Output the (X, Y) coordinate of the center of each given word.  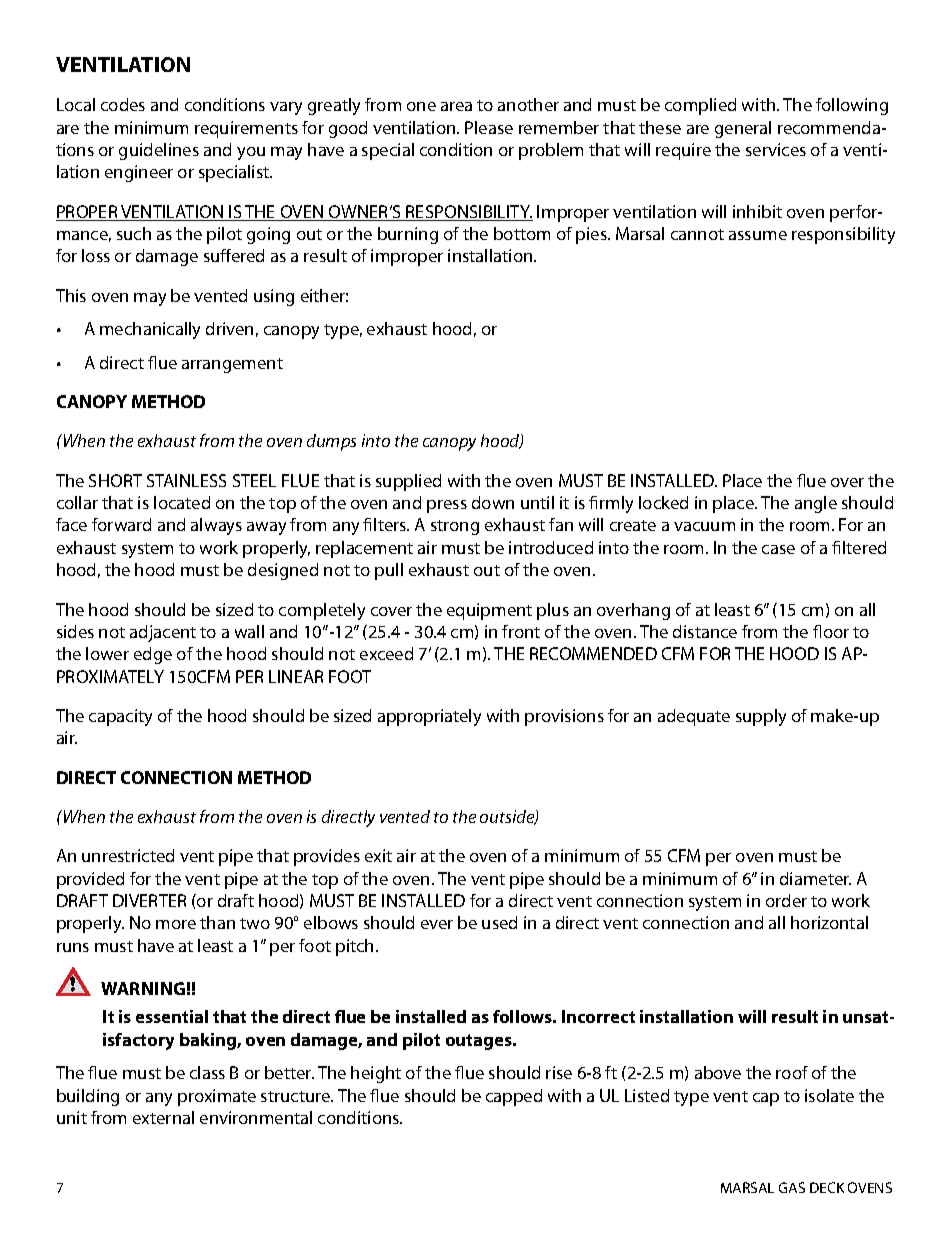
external (163, 1117)
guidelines (159, 151)
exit (378, 855)
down (493, 502)
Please (489, 127)
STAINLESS (186, 480)
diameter (815, 878)
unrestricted (128, 855)
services (776, 149)
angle (816, 504)
